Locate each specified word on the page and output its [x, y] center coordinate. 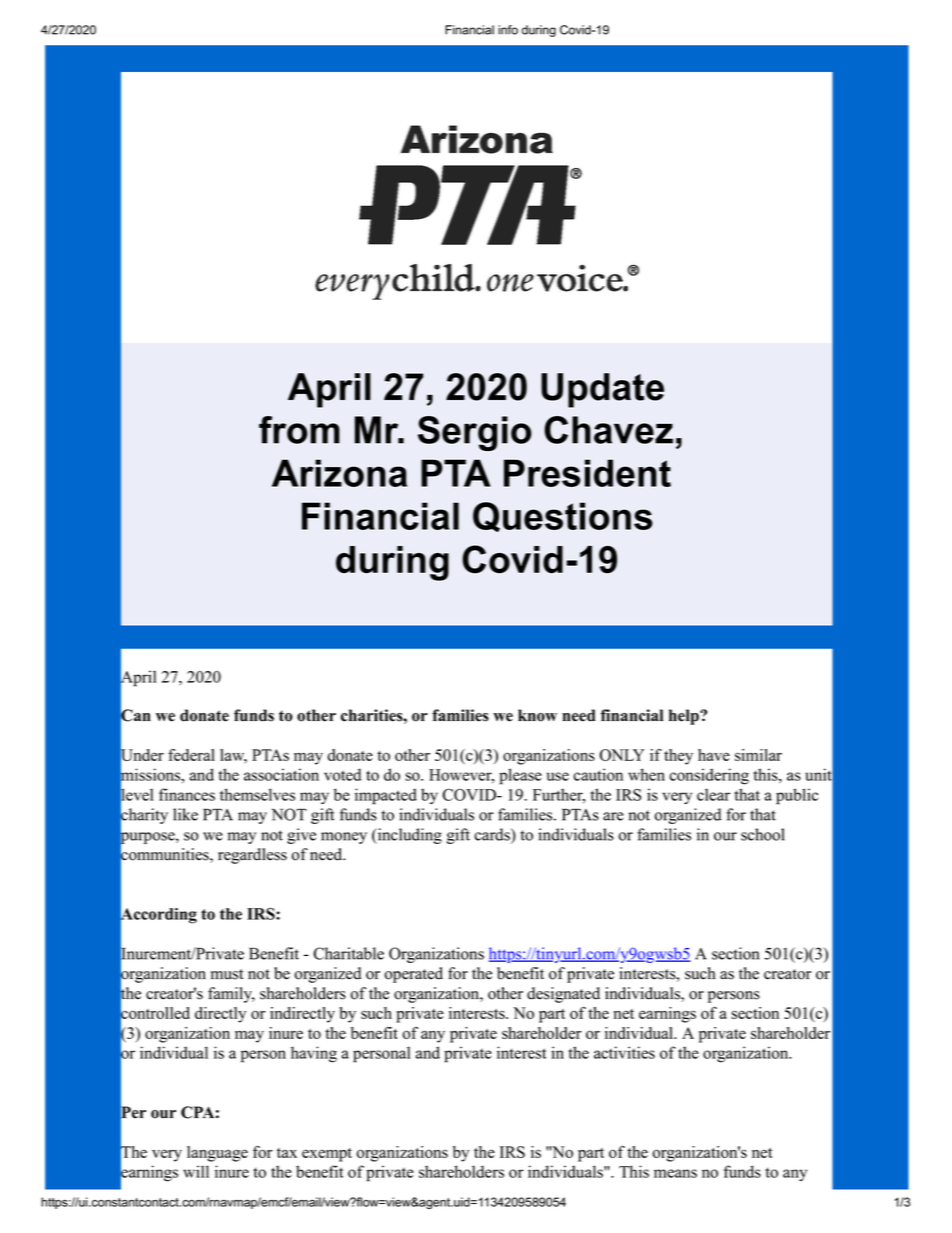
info [508, 30]
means [675, 1173]
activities [624, 1052]
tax [287, 1153]
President [587, 473]
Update [602, 390]
